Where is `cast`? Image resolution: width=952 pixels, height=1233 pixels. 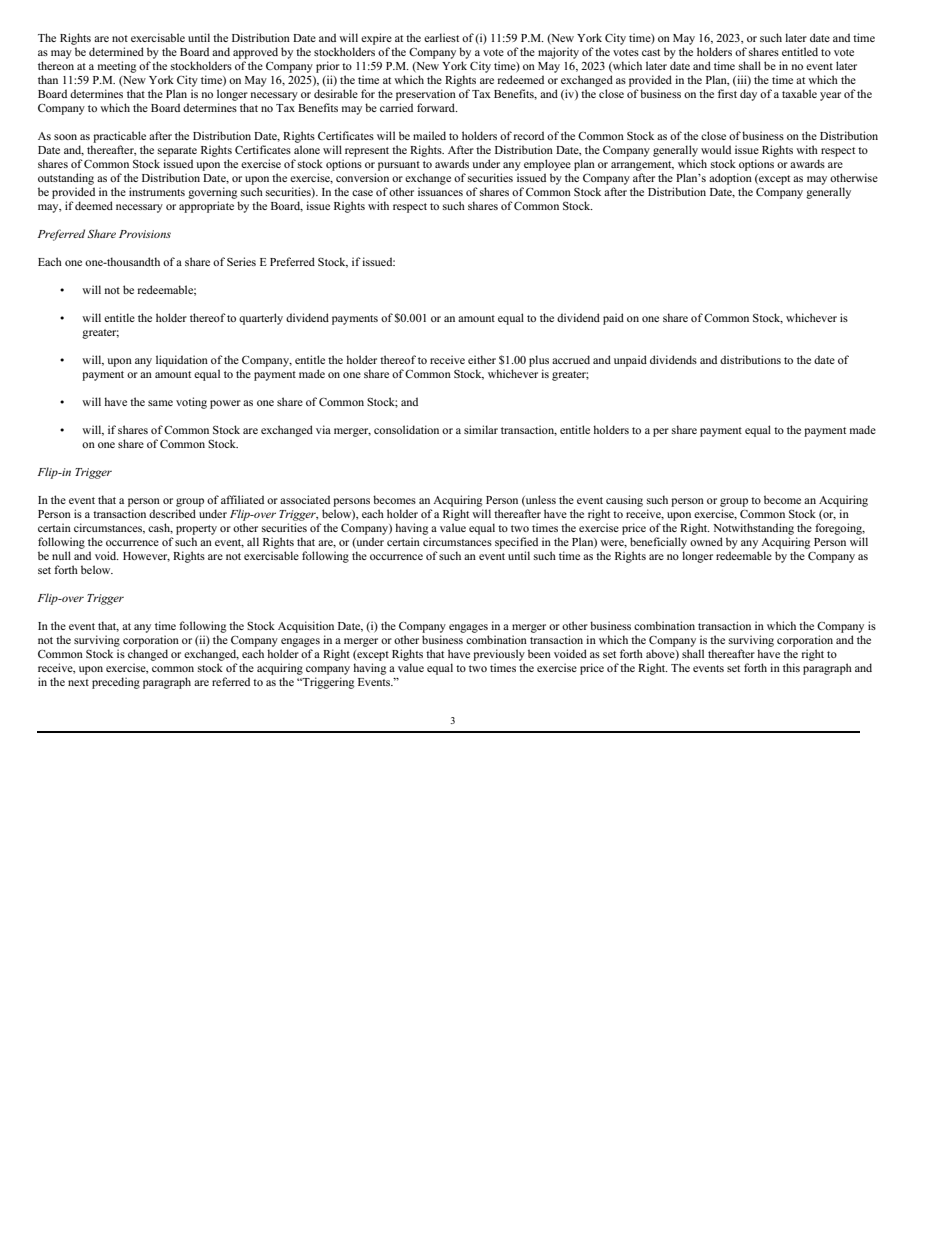 cast is located at coordinates (651, 52).
